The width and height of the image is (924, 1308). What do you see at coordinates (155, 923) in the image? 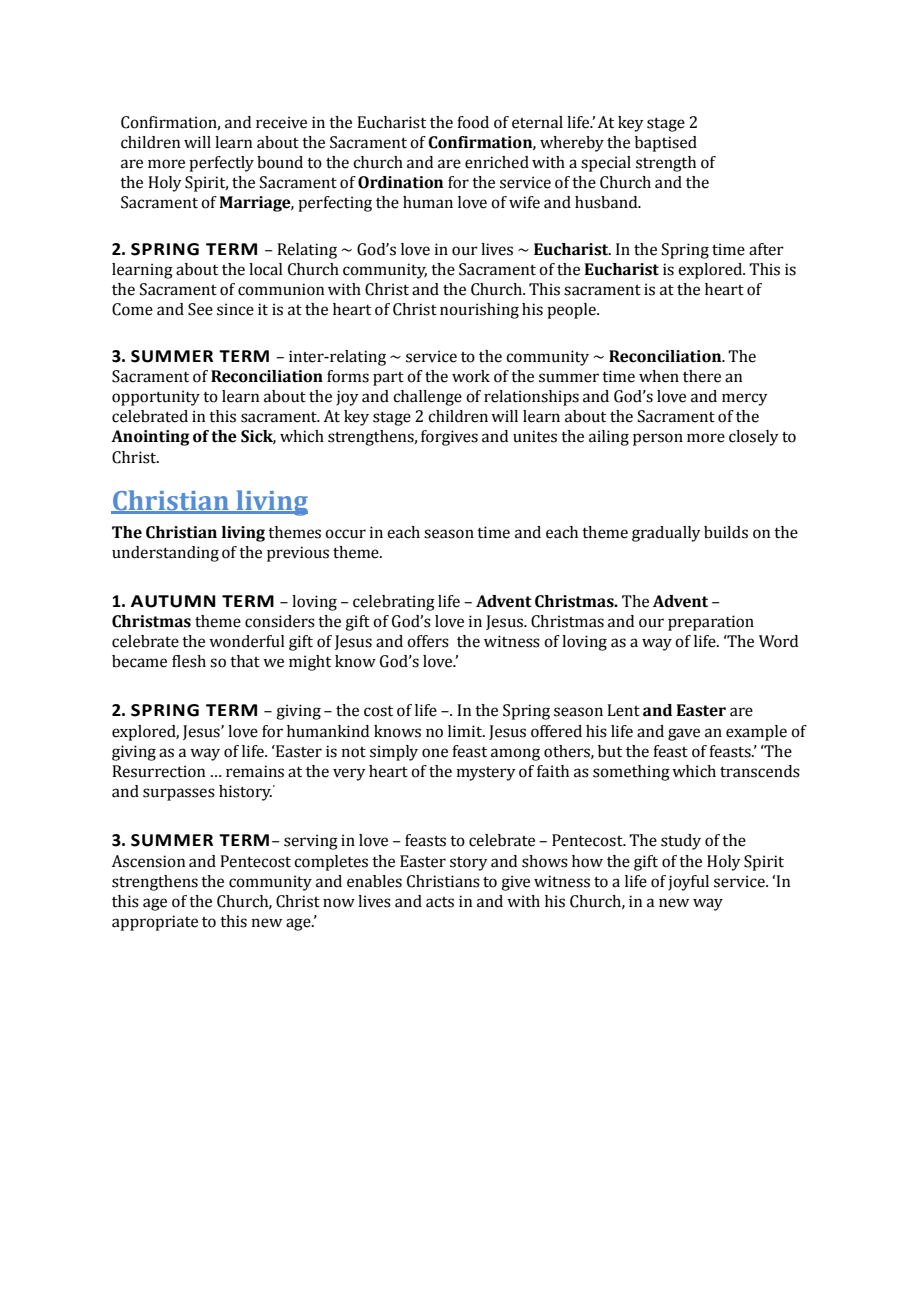
I see `appropriate` at bounding box center [155, 923].
